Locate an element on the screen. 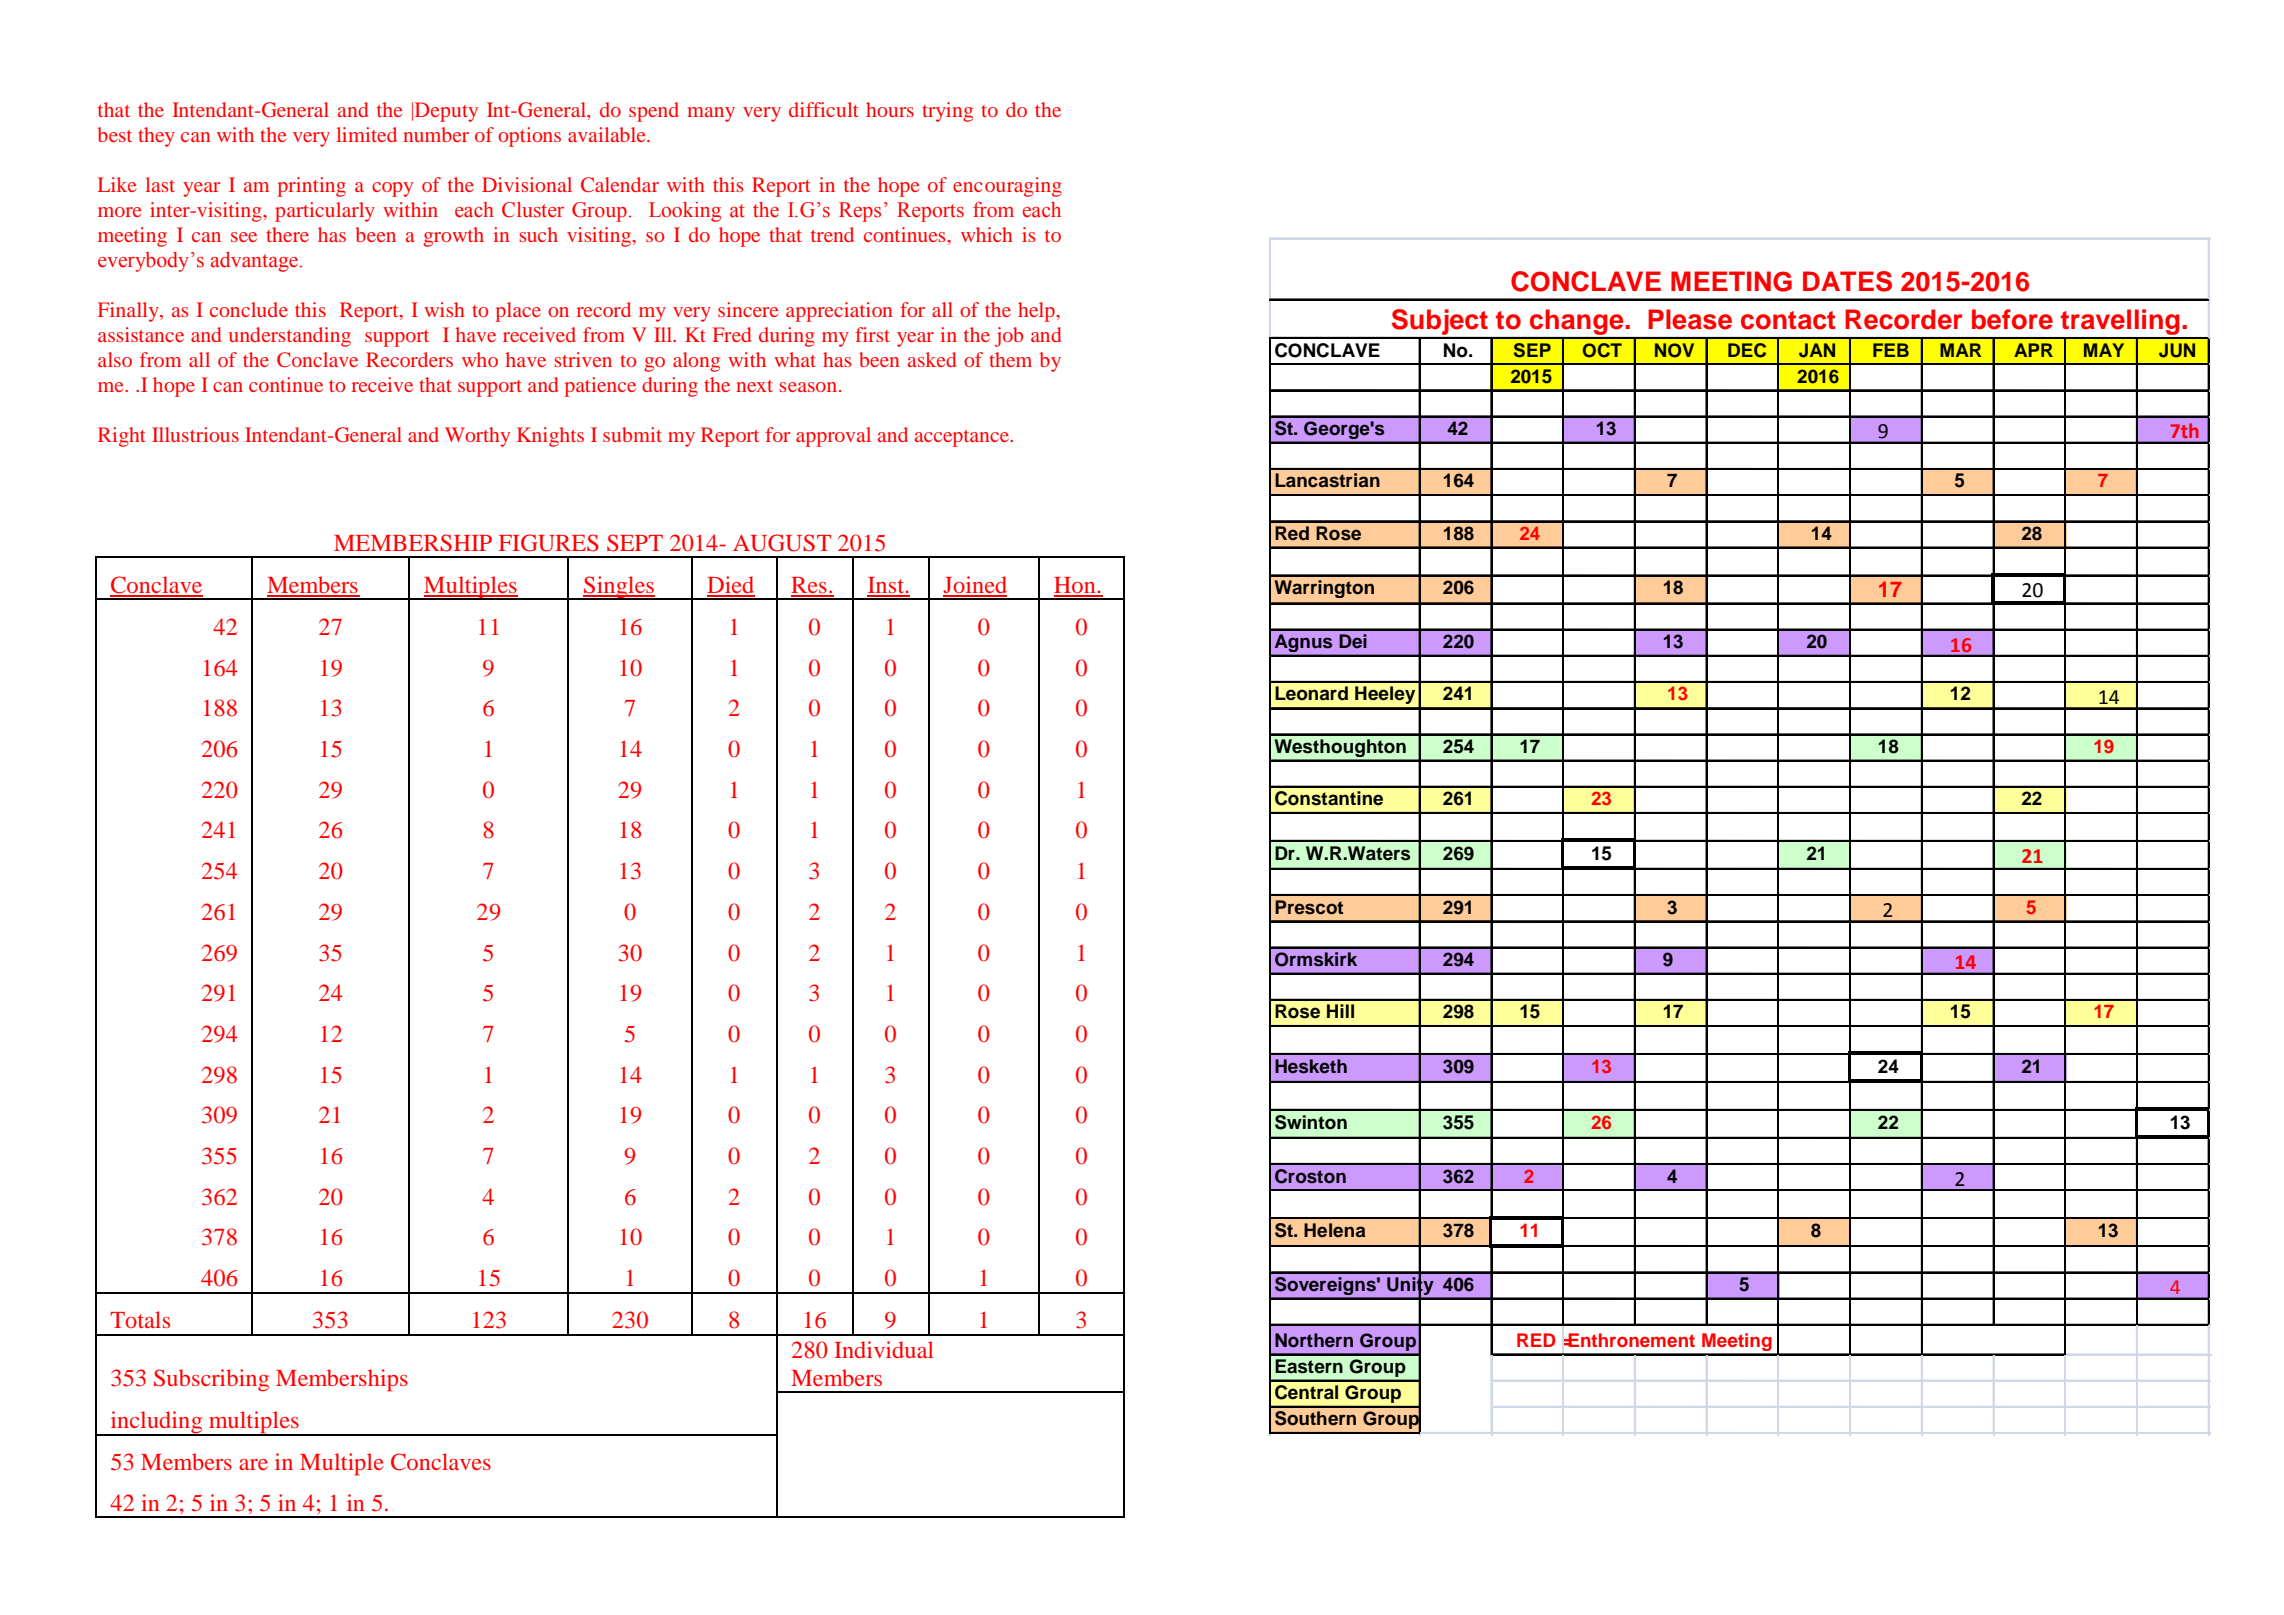  Leonard is located at coordinates (1311, 693).
